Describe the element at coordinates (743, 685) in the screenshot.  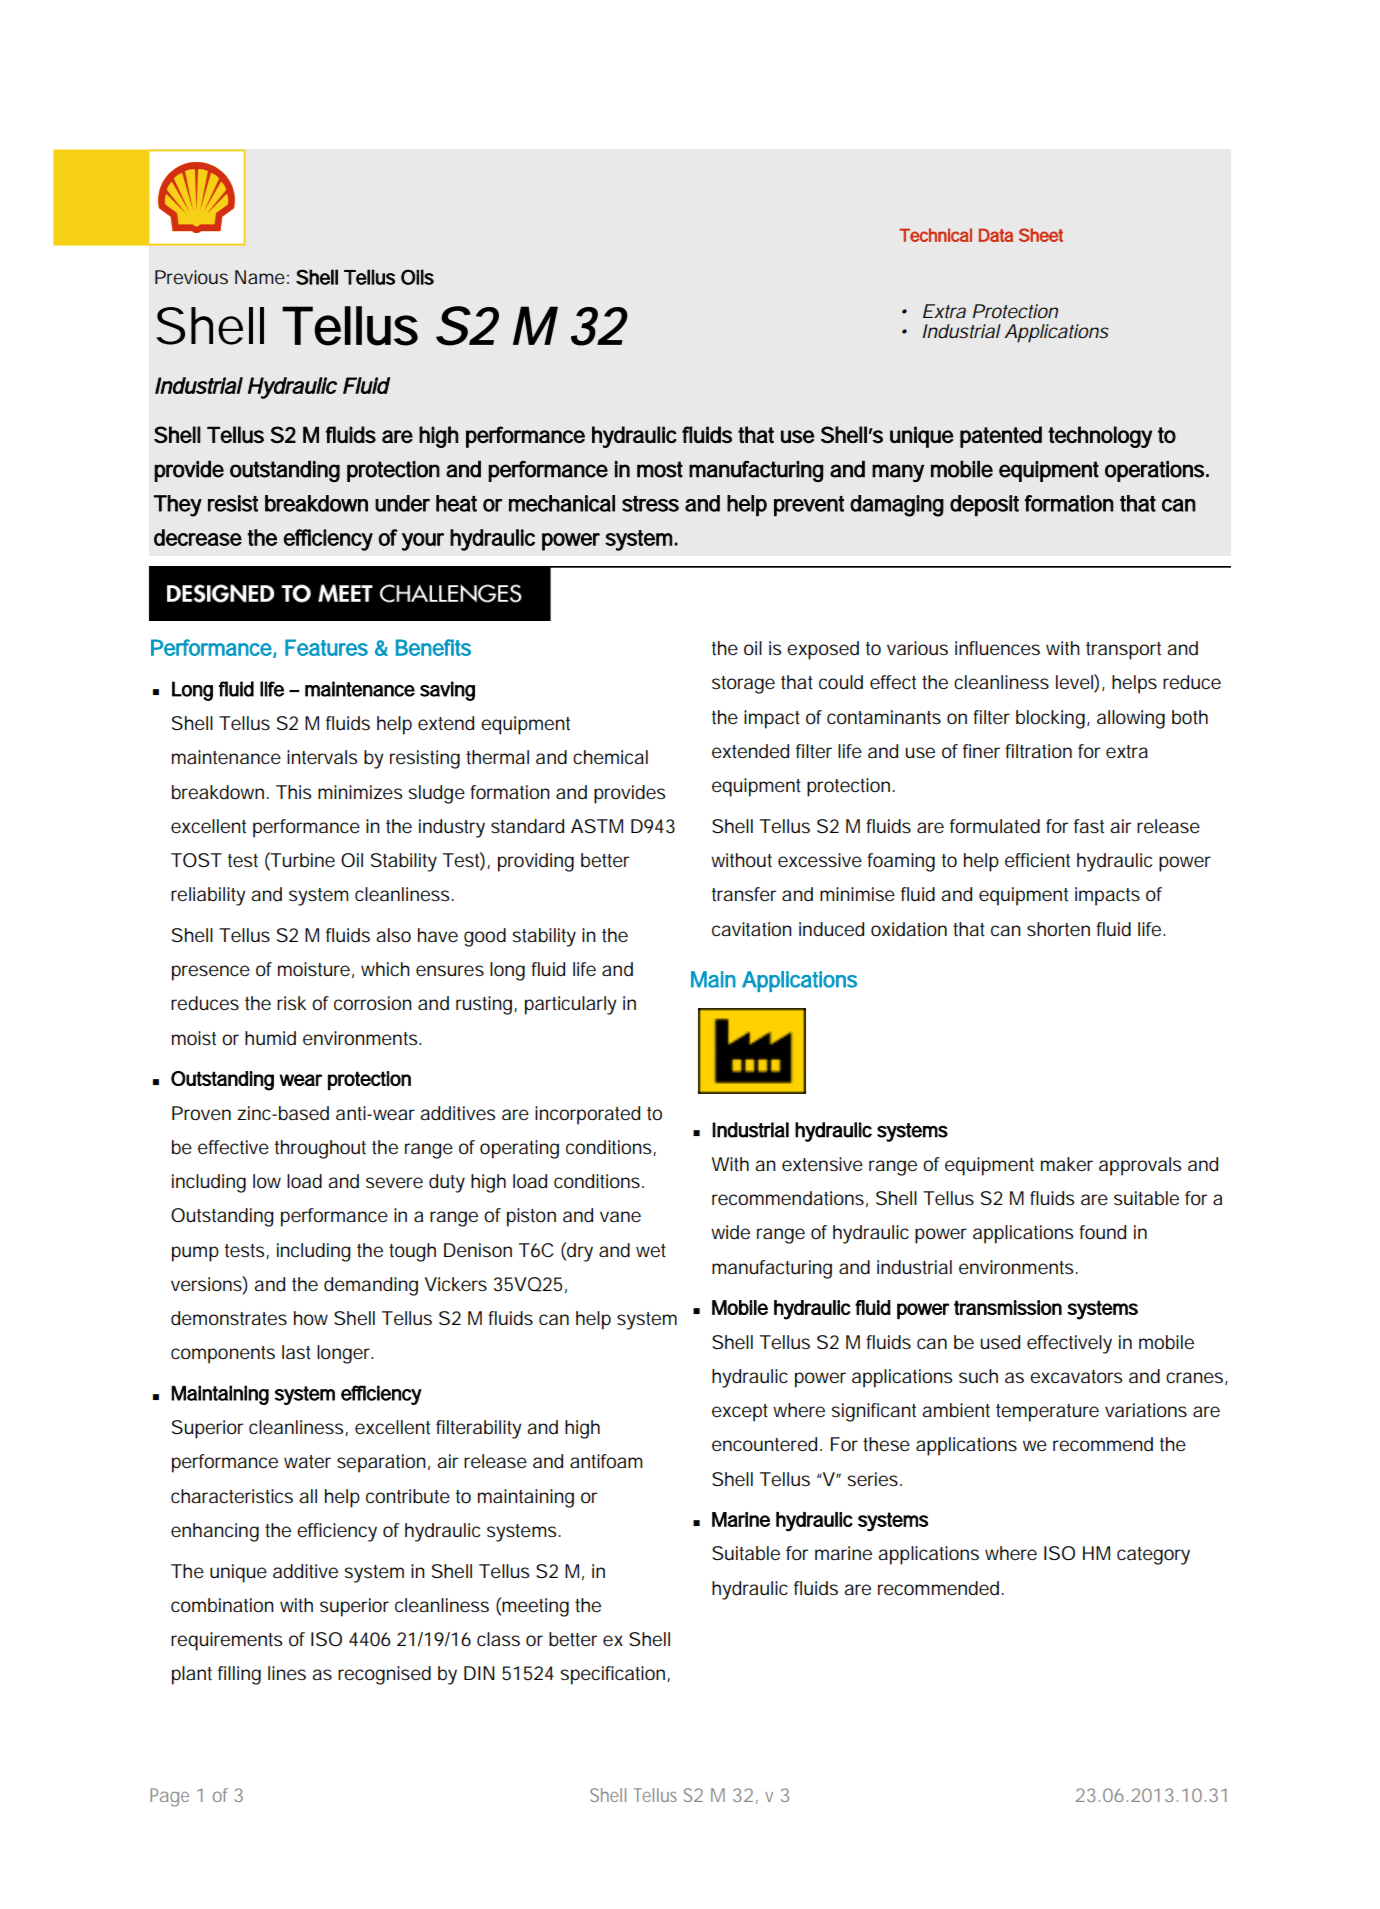
I see `storage` at that location.
